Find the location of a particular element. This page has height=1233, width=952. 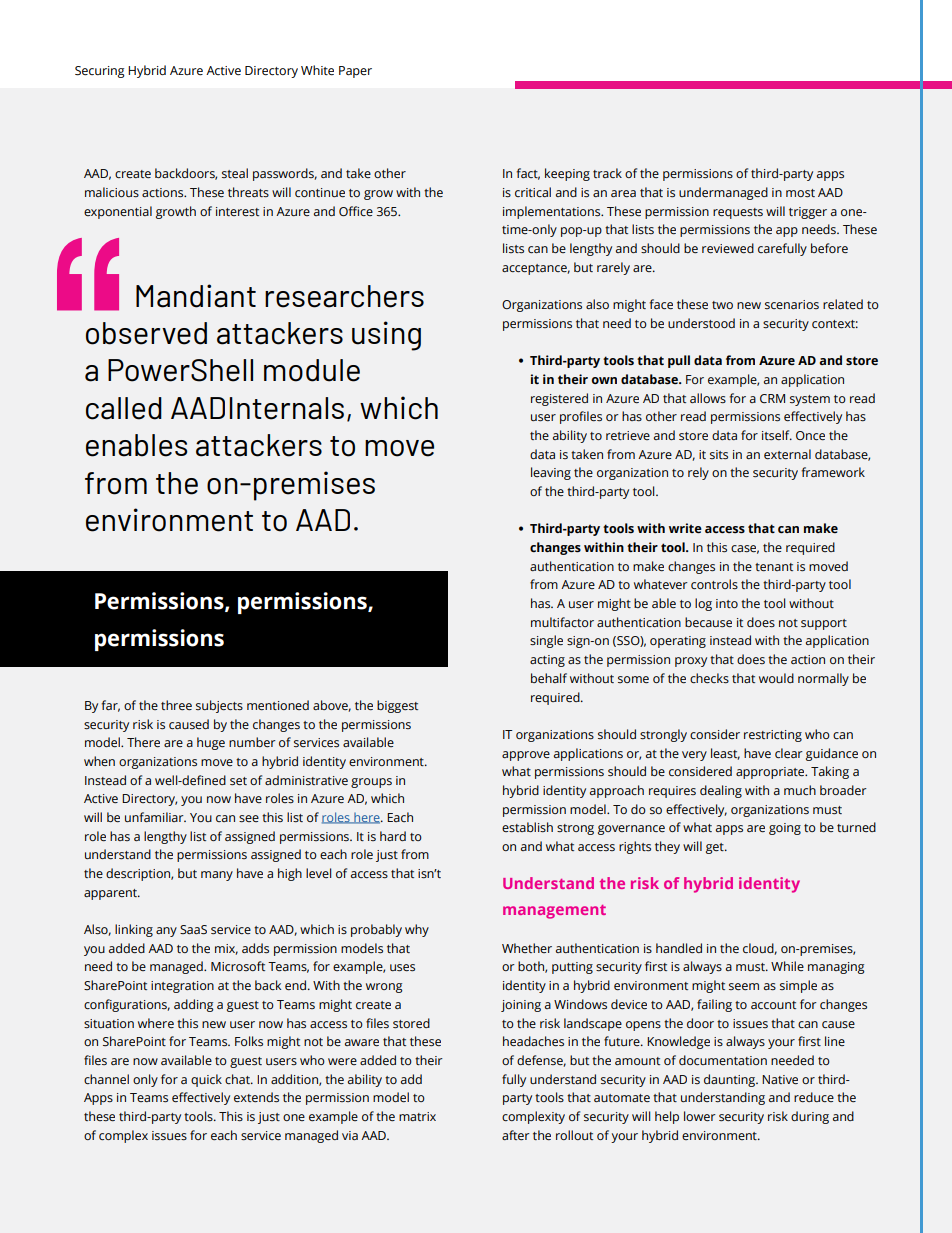

quick is located at coordinates (206, 1080).
